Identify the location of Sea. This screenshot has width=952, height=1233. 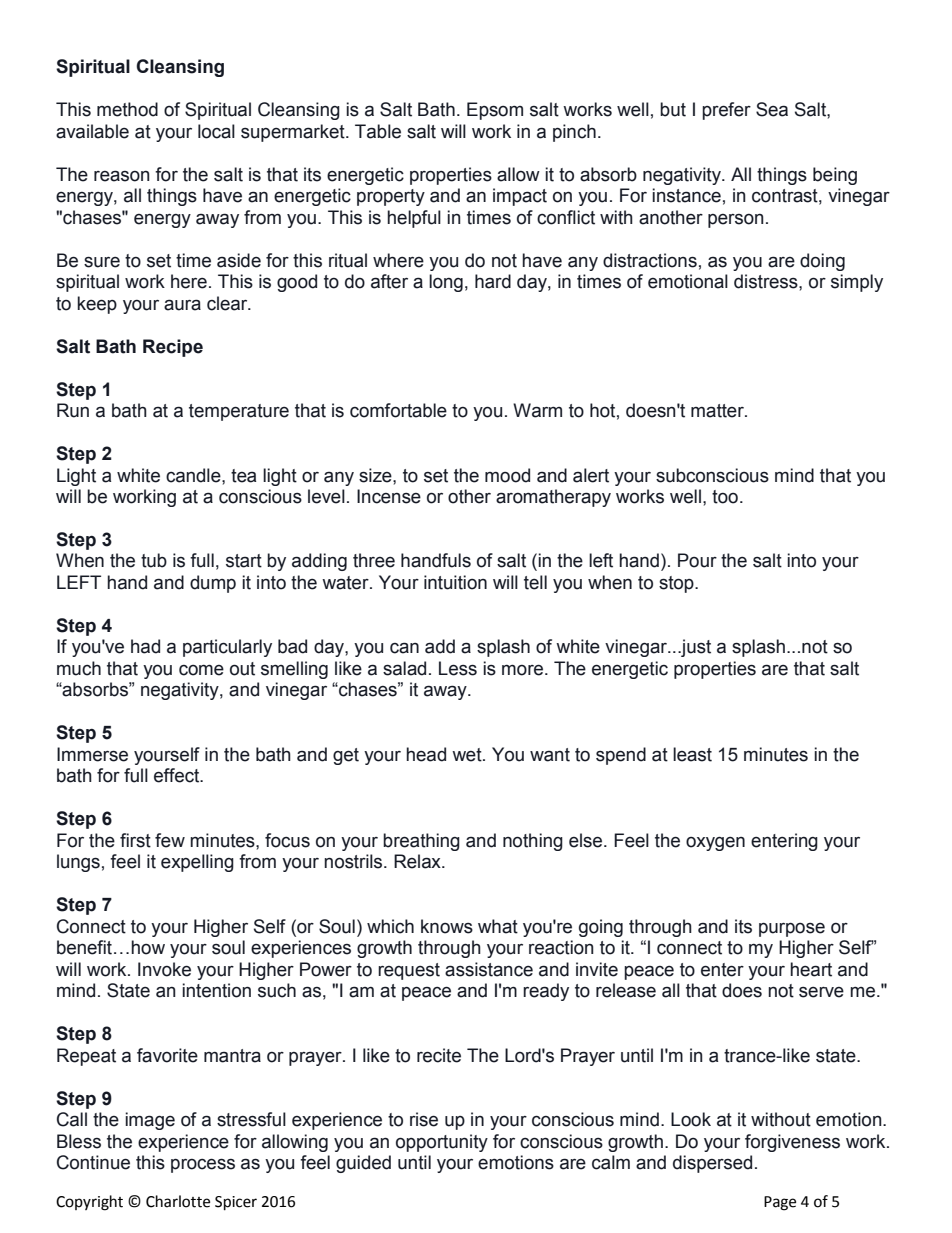
(772, 109).
